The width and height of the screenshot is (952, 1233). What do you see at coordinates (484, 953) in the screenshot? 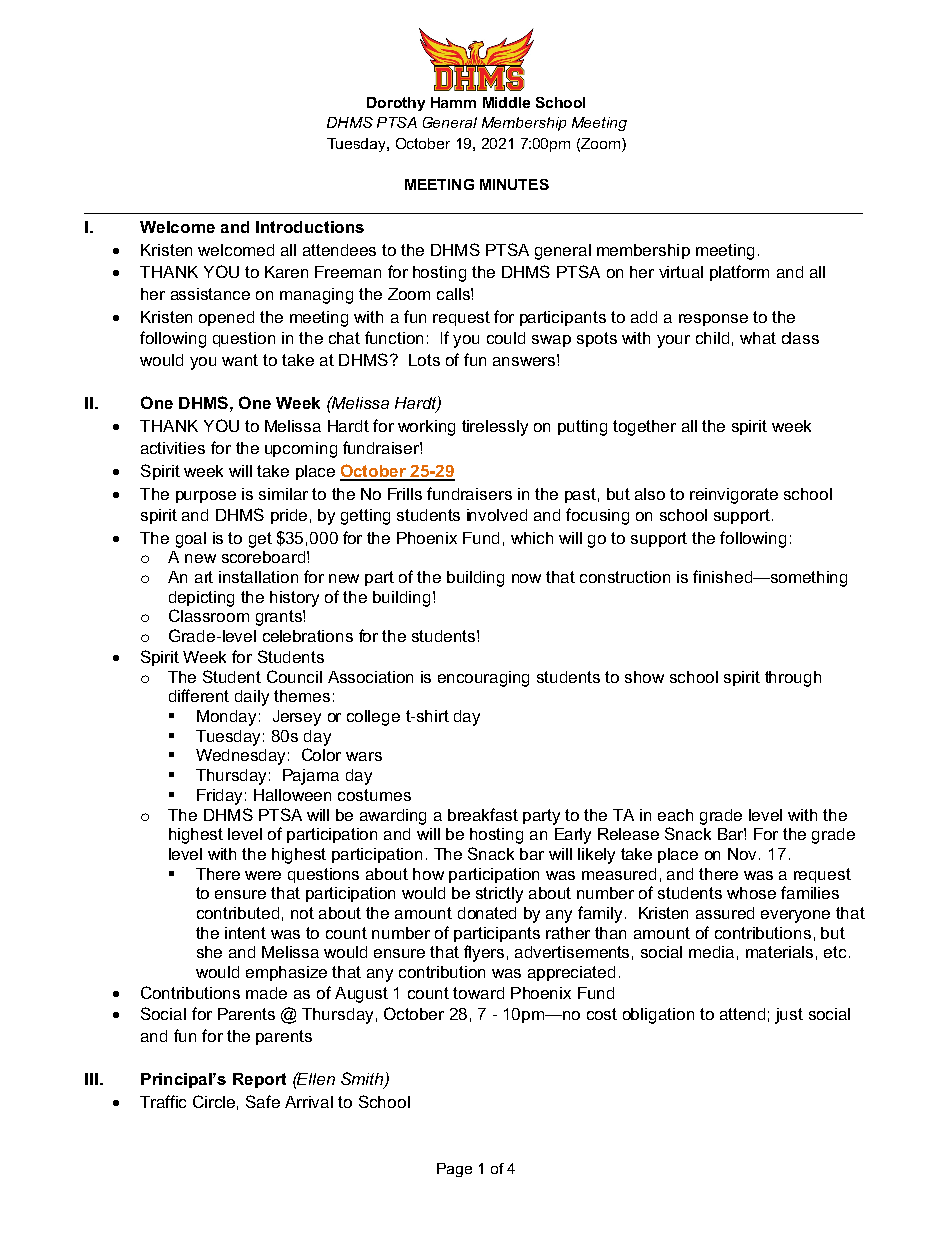
I see `flyers` at bounding box center [484, 953].
